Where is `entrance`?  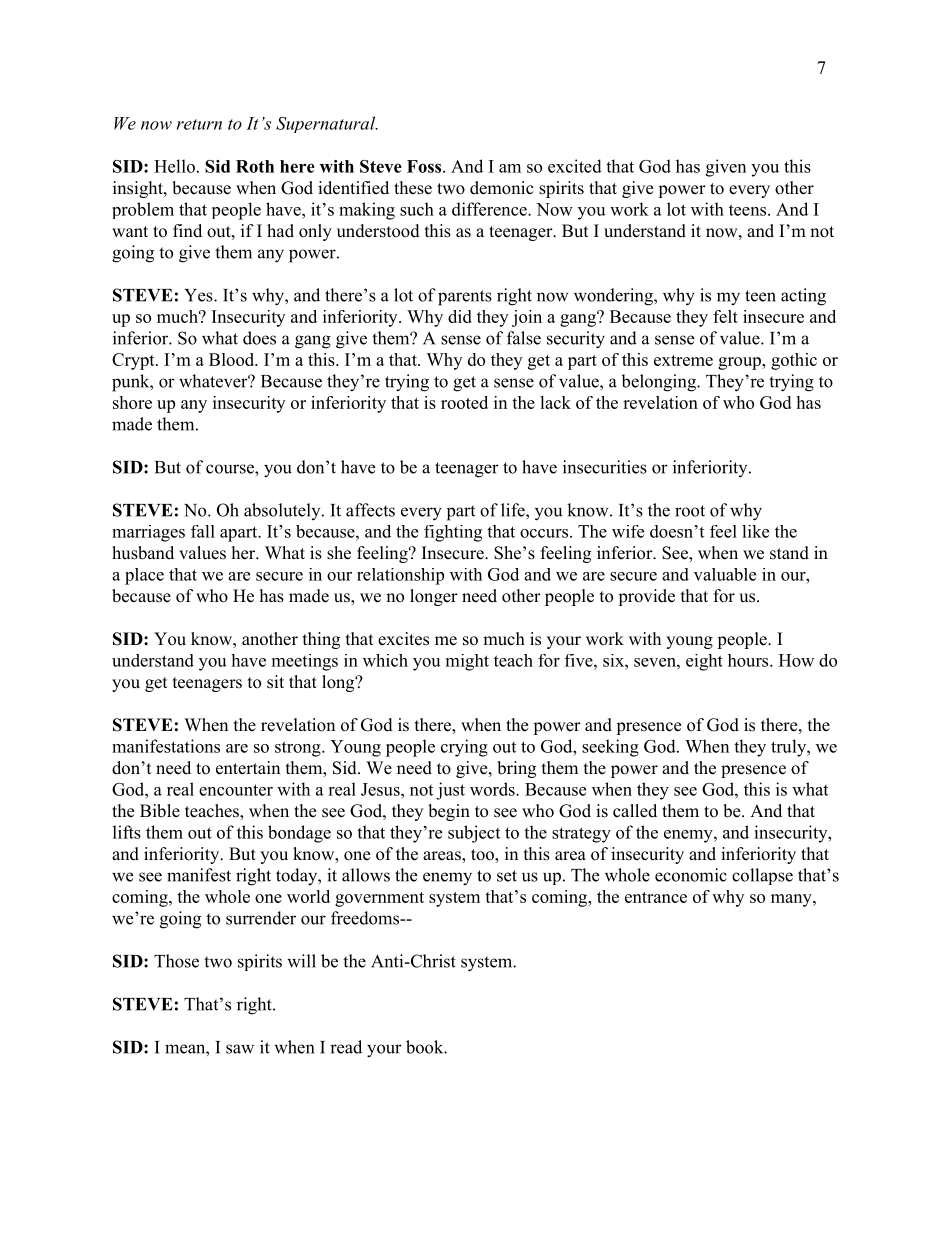
entrance is located at coordinates (656, 897).
